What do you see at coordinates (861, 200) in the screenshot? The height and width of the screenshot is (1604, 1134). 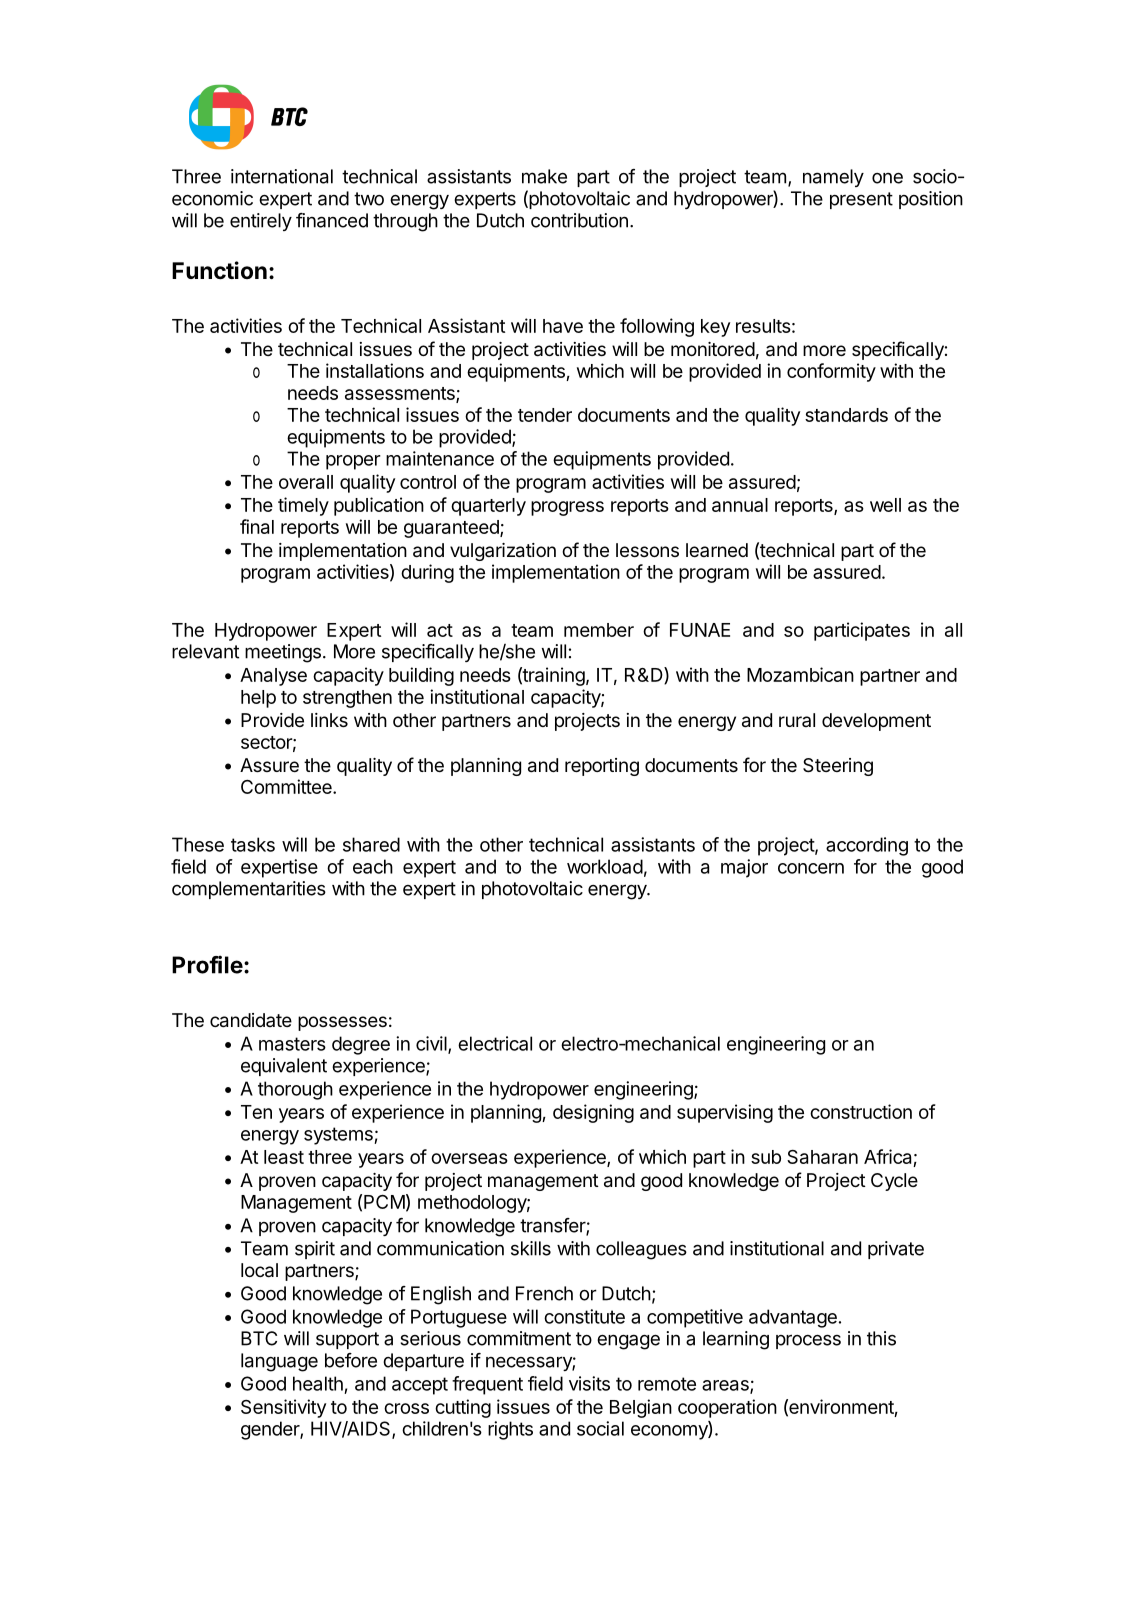 I see `present` at bounding box center [861, 200].
